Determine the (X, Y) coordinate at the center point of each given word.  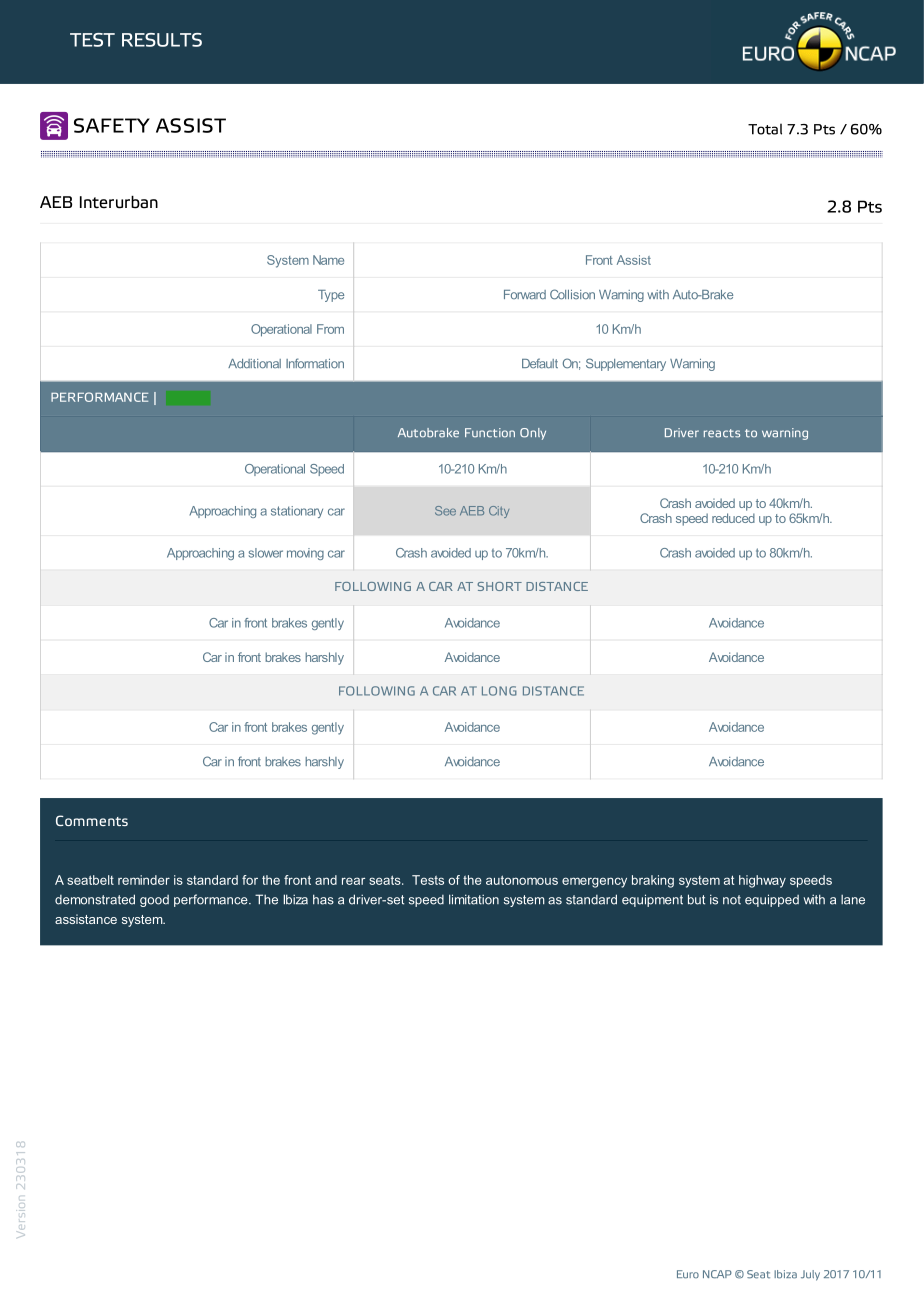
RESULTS (162, 40)
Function (490, 433)
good (154, 901)
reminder (144, 880)
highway (762, 881)
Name (328, 260)
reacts (722, 433)
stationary (297, 512)
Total (765, 129)
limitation (474, 899)
